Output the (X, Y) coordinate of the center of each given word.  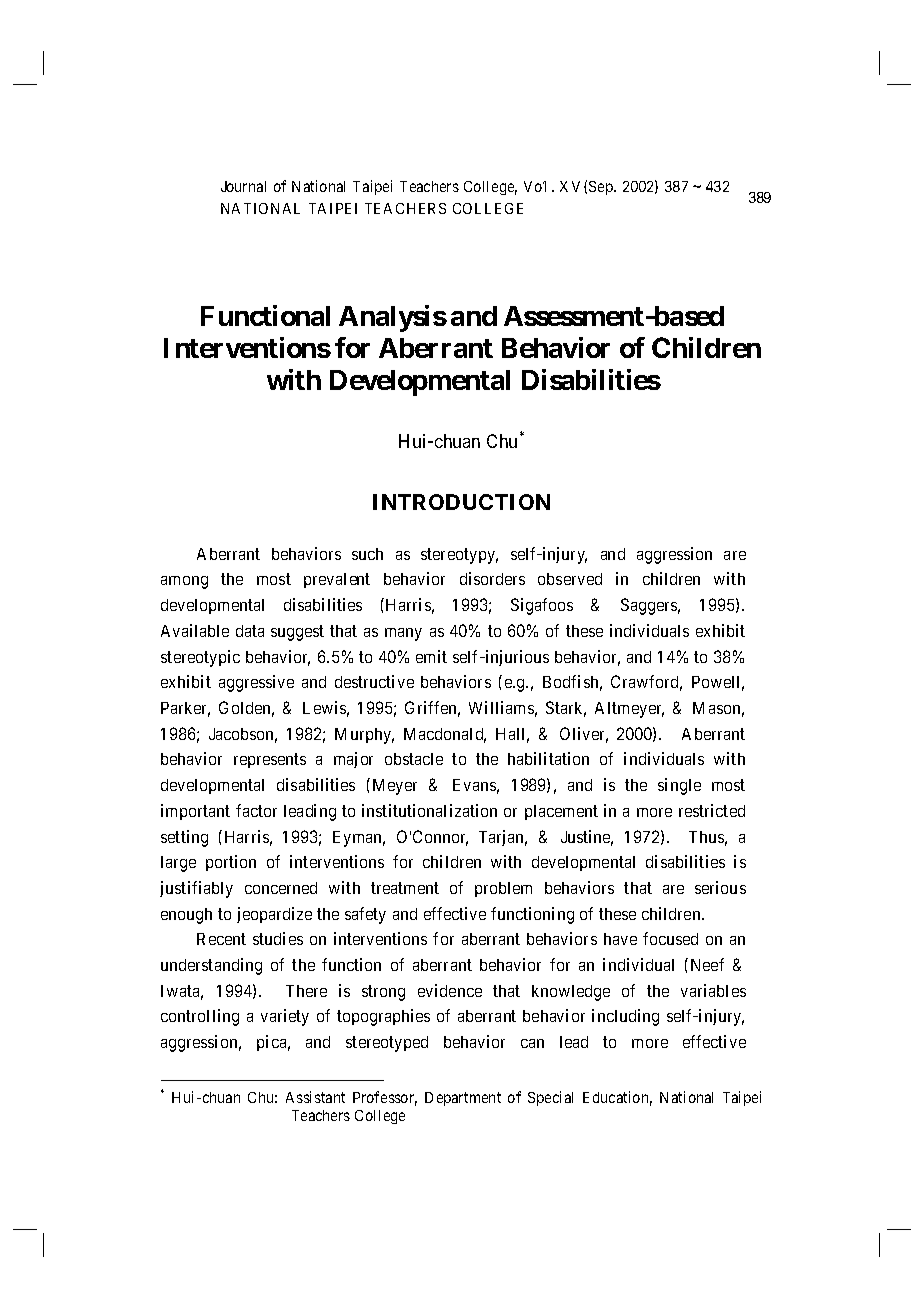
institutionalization (429, 810)
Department (463, 1099)
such (367, 554)
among (184, 582)
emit (431, 656)
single (679, 786)
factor (256, 810)
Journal (243, 186)
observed (570, 579)
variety (285, 1017)
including (625, 1017)
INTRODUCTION (461, 502)
